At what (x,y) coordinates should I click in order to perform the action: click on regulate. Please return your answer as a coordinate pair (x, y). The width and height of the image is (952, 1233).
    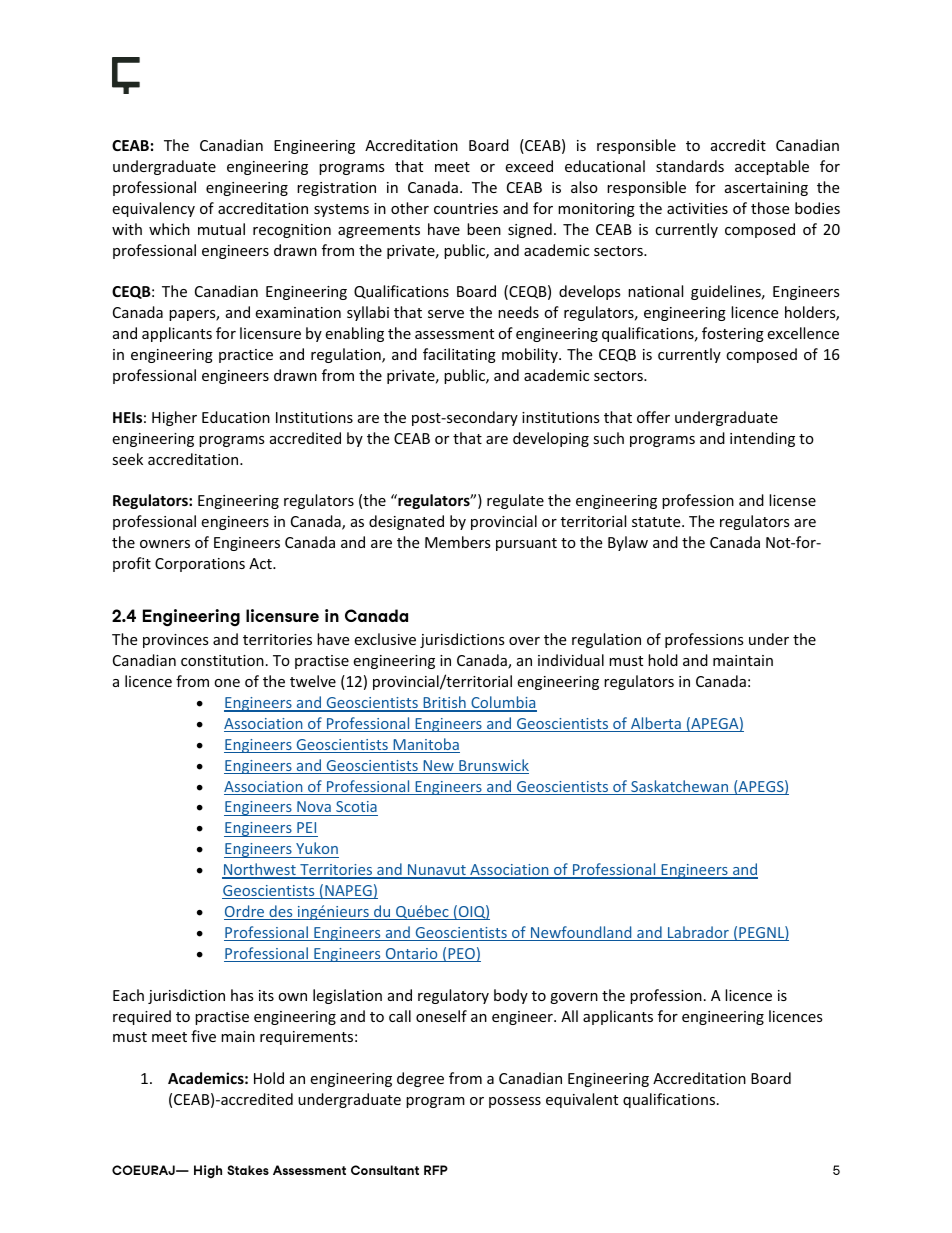
    Looking at the image, I should click on (515, 501).
